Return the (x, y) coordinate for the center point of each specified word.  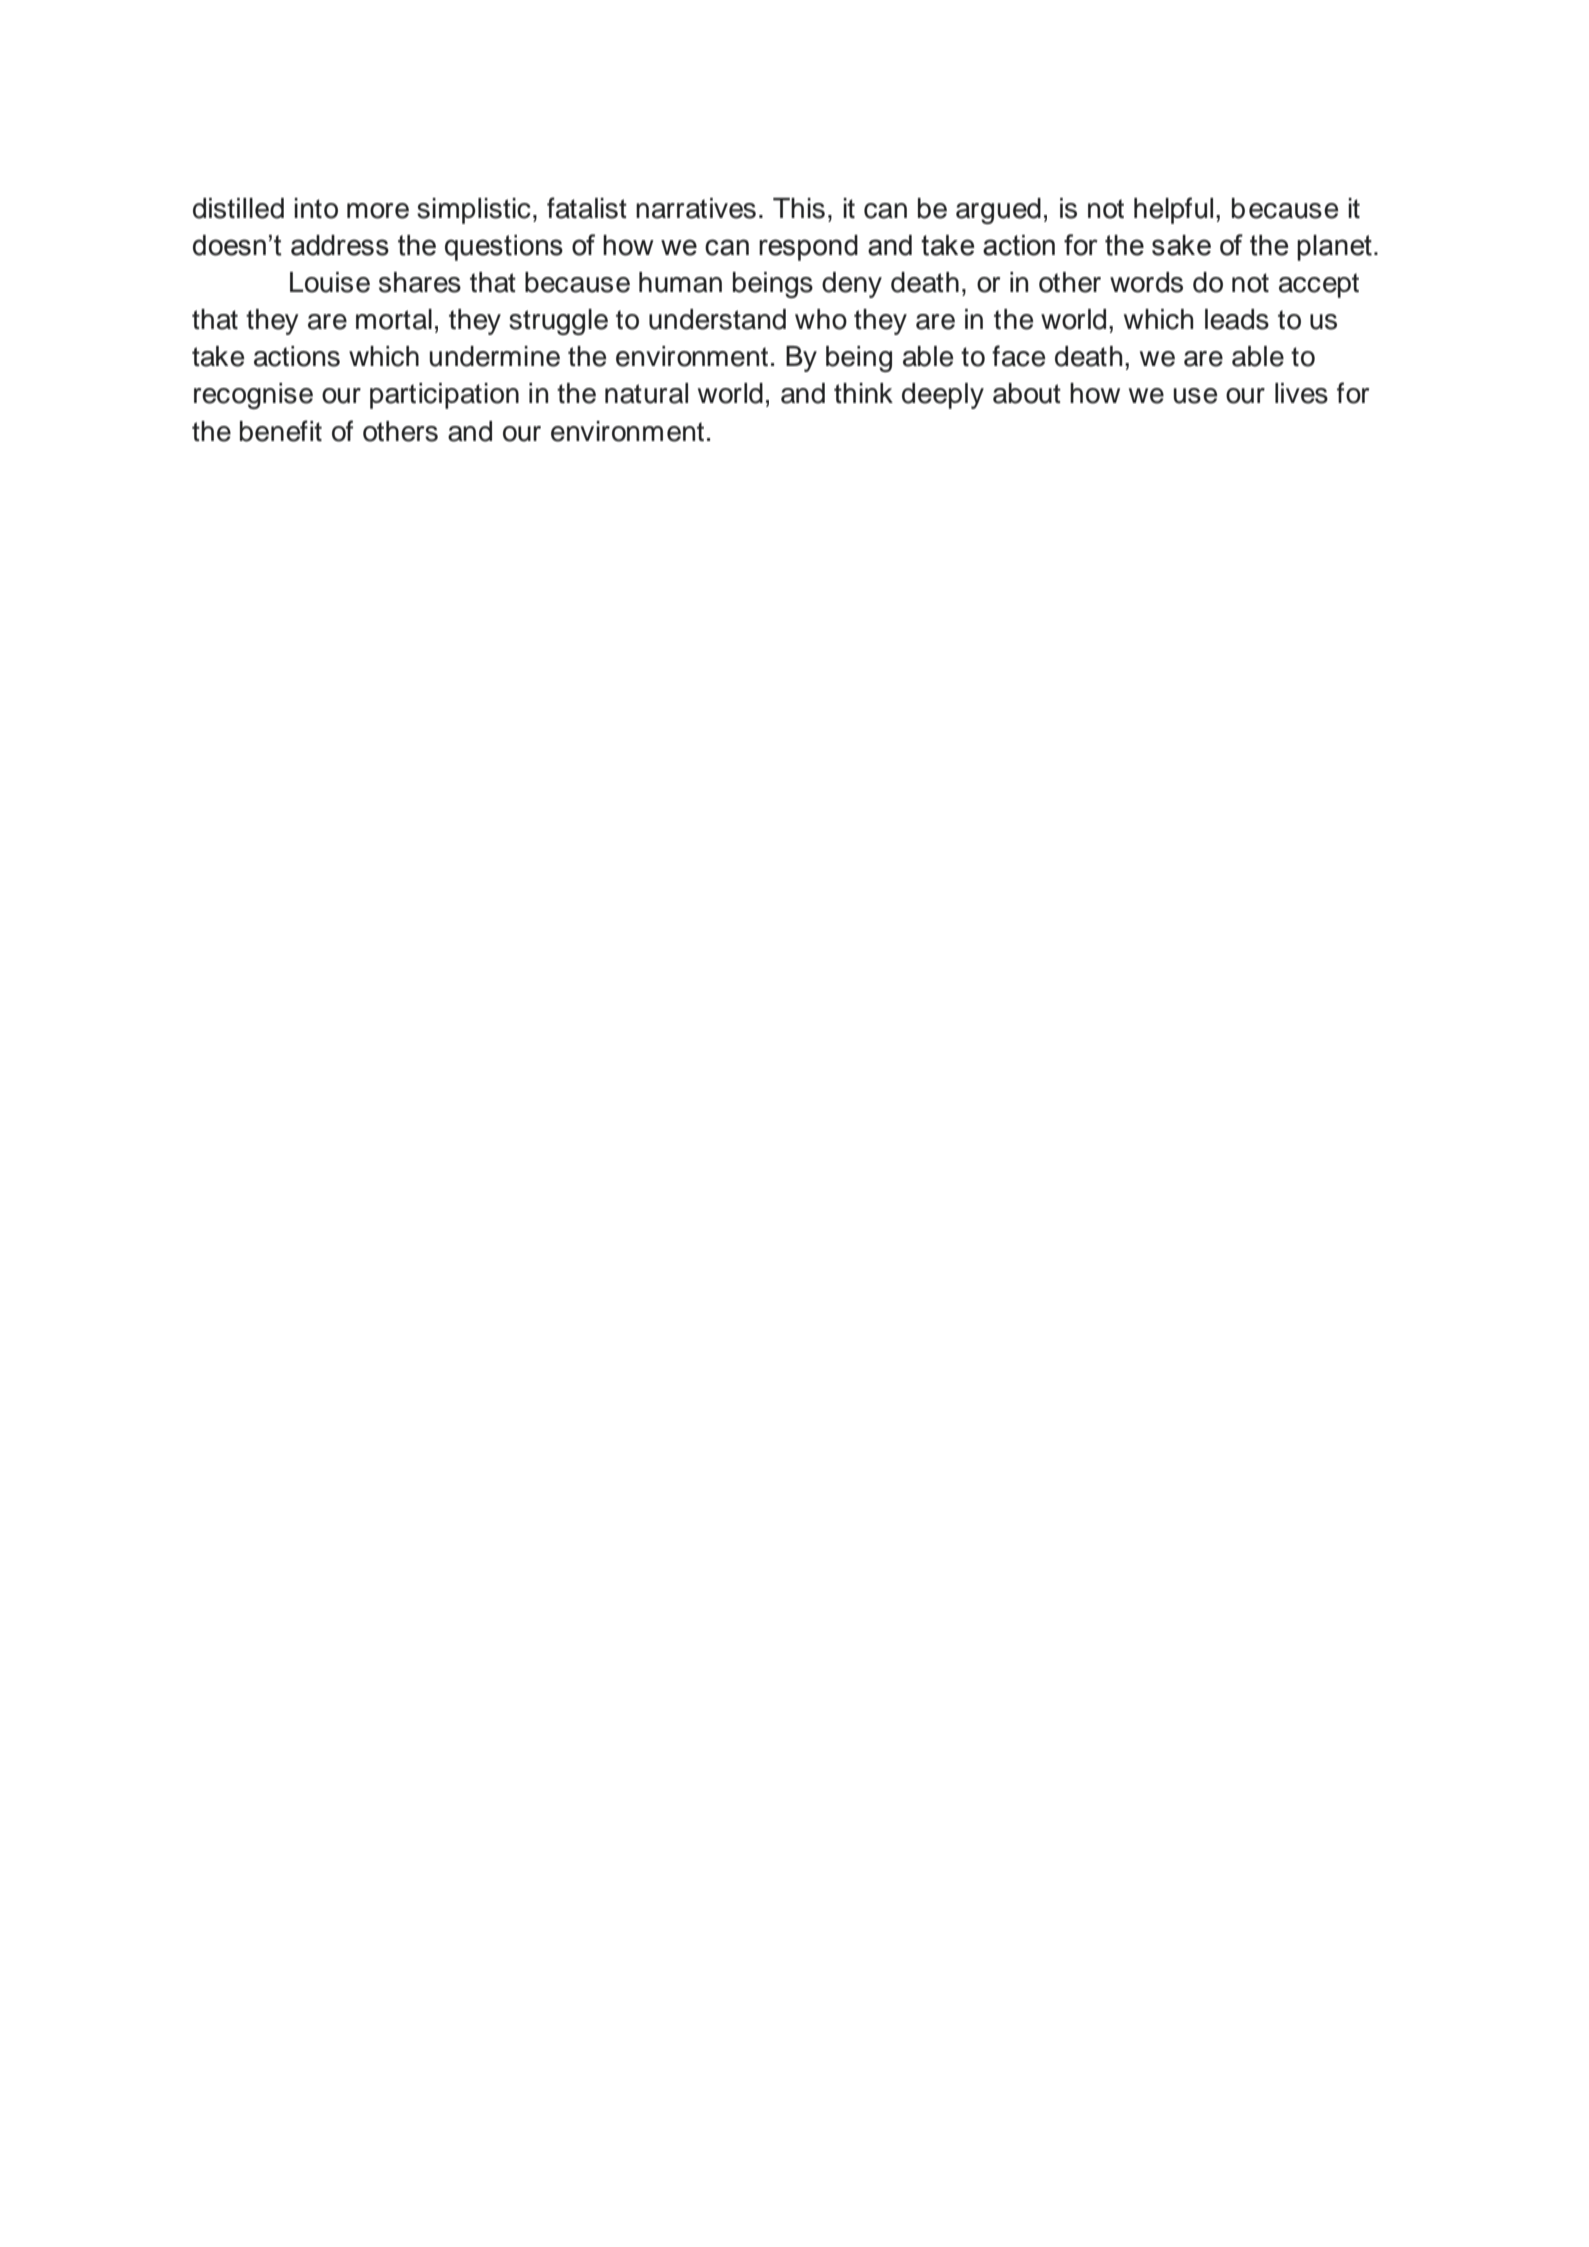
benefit (281, 431)
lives (1301, 393)
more (378, 211)
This (799, 208)
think (863, 393)
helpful (1173, 210)
